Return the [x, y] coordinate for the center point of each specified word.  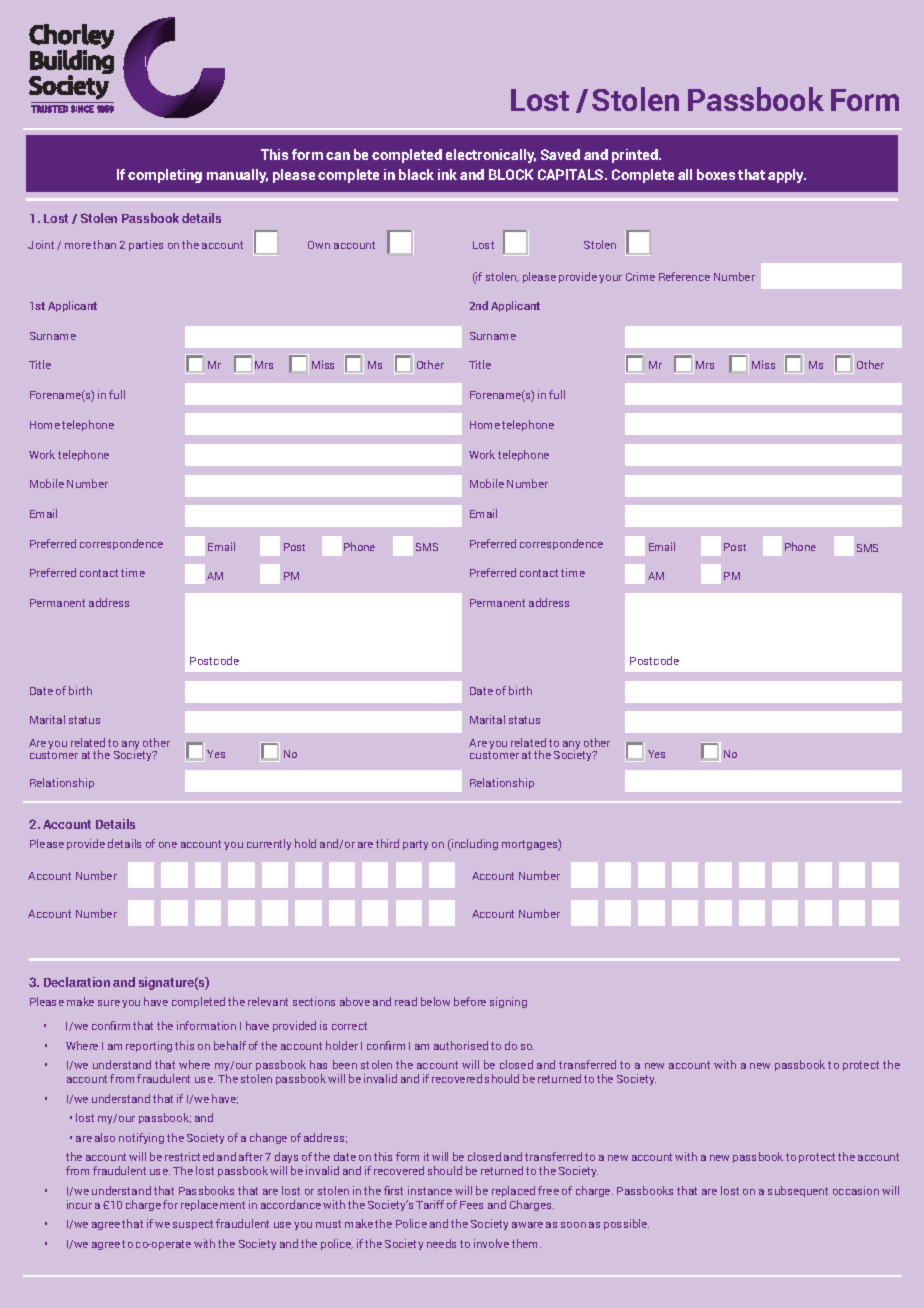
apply [787, 176]
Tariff [430, 1204]
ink [447, 174]
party [415, 845]
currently [269, 844]
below [435, 1001]
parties [146, 245]
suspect [193, 1225]
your [610, 279]
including [474, 845]
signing [508, 1002]
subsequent [798, 1191]
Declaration [77, 982]
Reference [684, 276]
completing [165, 176]
